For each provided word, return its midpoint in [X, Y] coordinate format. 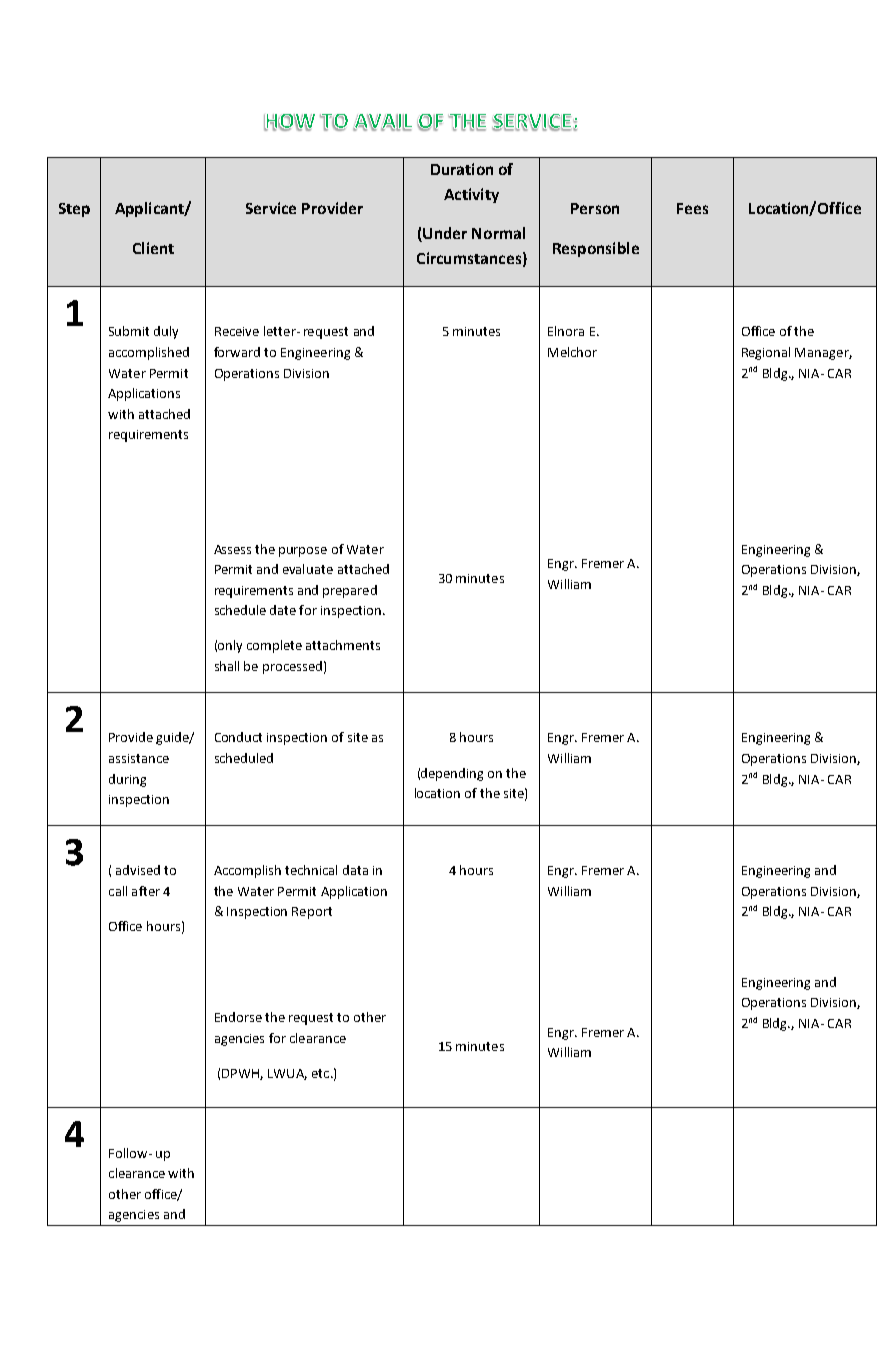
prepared [350, 591]
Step [74, 210]
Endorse [238, 1017]
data [355, 870]
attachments [343, 645]
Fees [692, 208]
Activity [471, 195]
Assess [232, 549]
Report [312, 913]
